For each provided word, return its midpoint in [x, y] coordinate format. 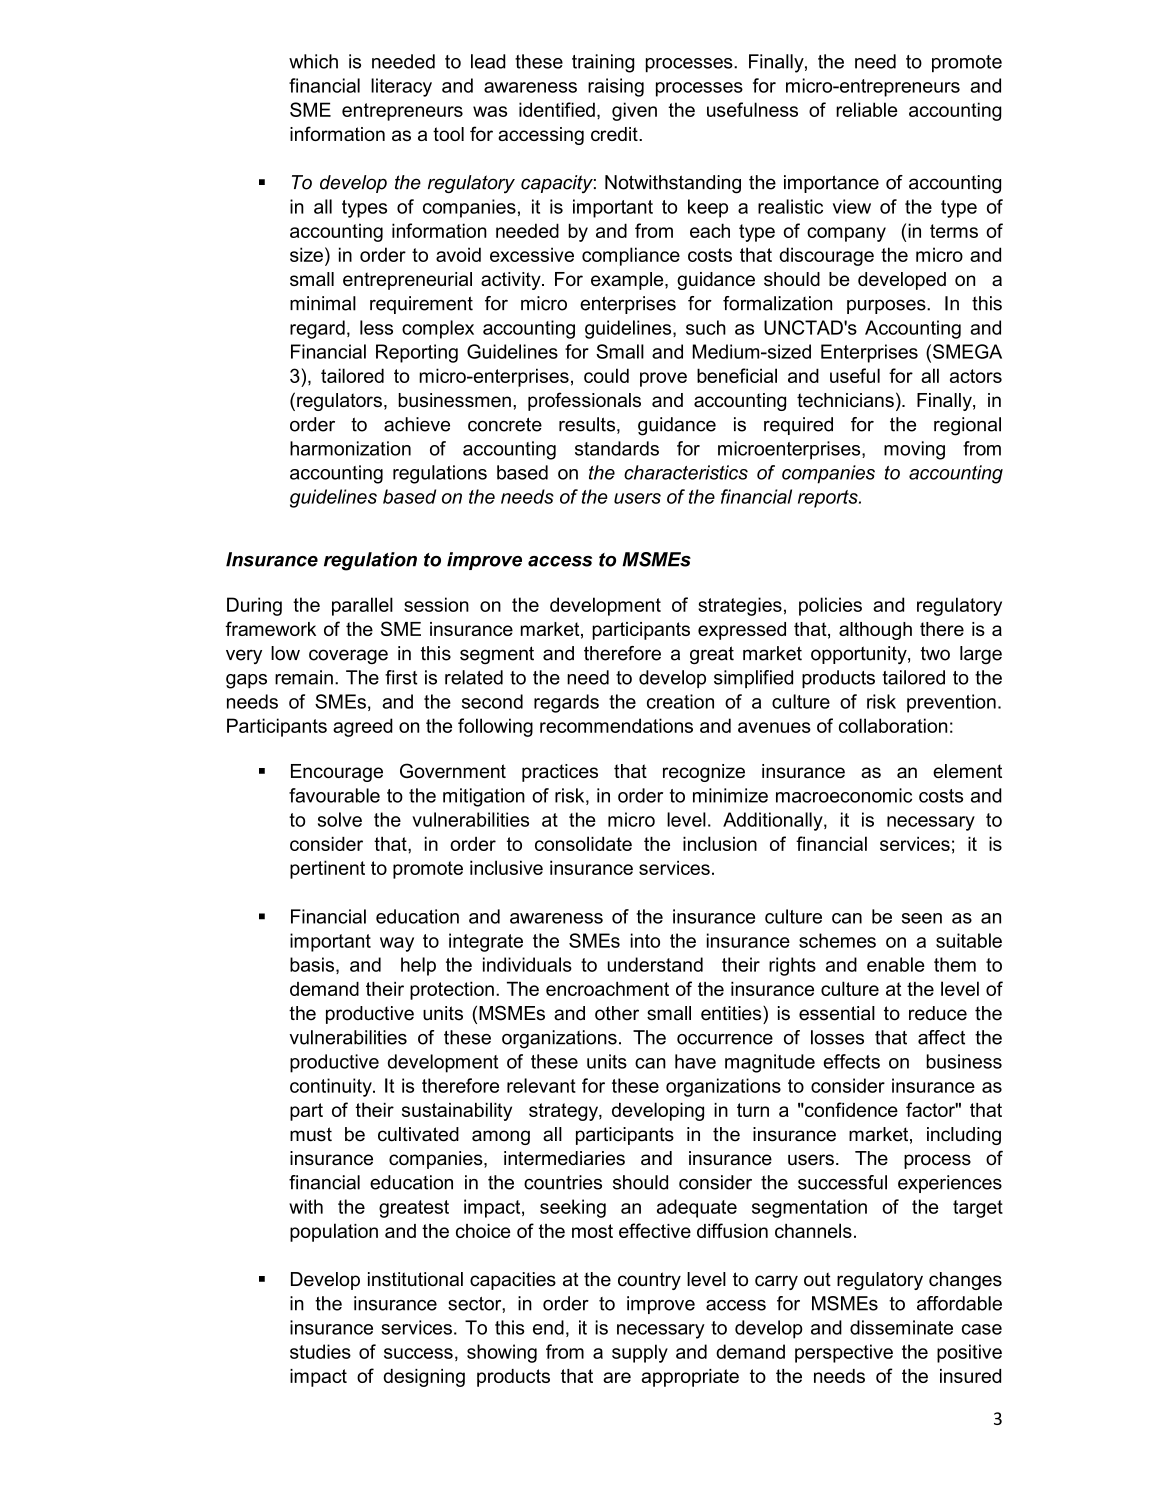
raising [616, 87]
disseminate [901, 1327]
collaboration [893, 725]
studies [320, 1351]
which [313, 61]
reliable [866, 109]
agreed [363, 727]
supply [640, 1353]
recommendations [616, 725]
